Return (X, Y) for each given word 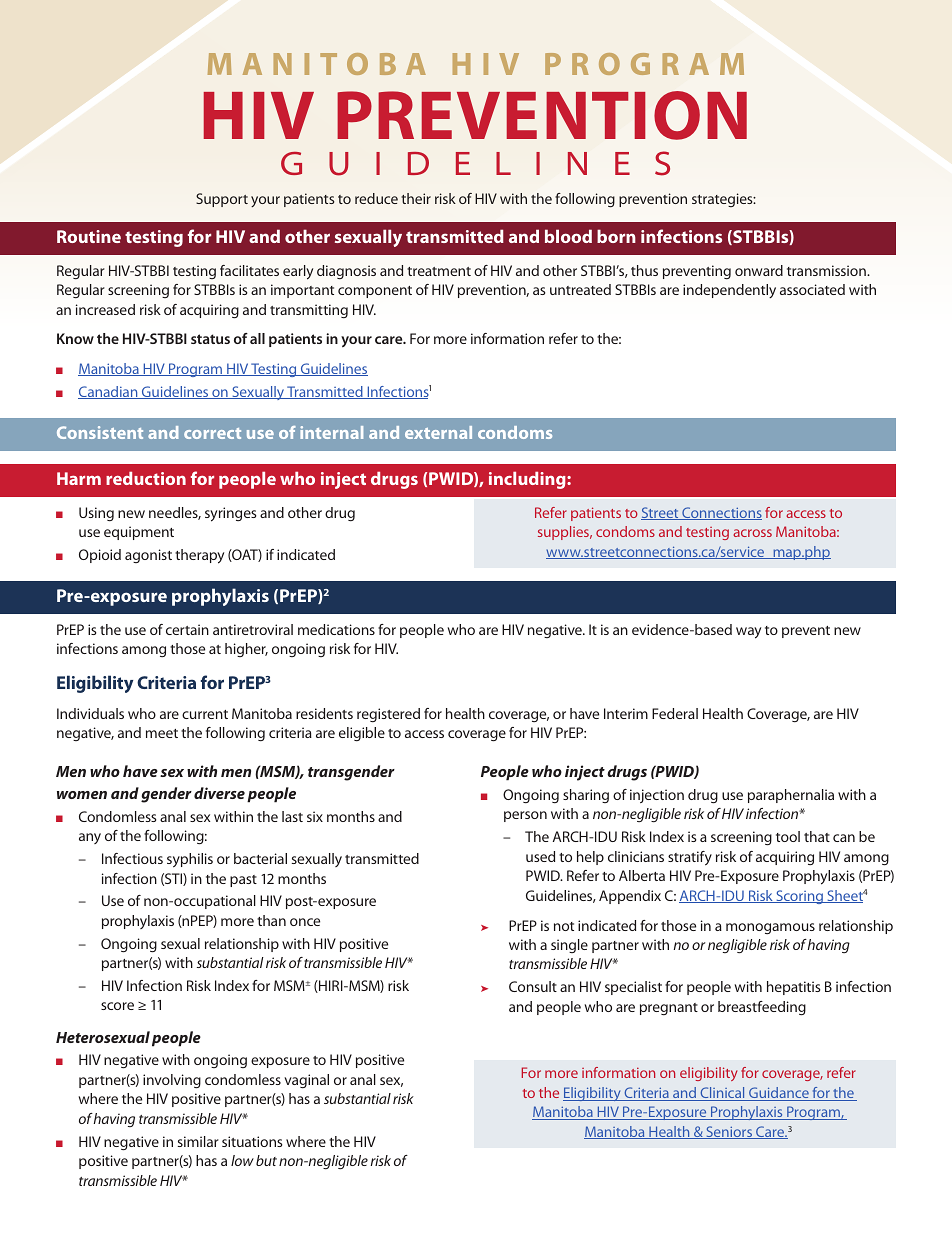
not (564, 926)
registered (388, 715)
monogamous (770, 928)
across (752, 533)
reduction (146, 478)
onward (759, 270)
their (416, 198)
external (438, 432)
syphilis (190, 860)
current (205, 714)
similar (198, 1141)
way (748, 633)
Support (222, 200)
